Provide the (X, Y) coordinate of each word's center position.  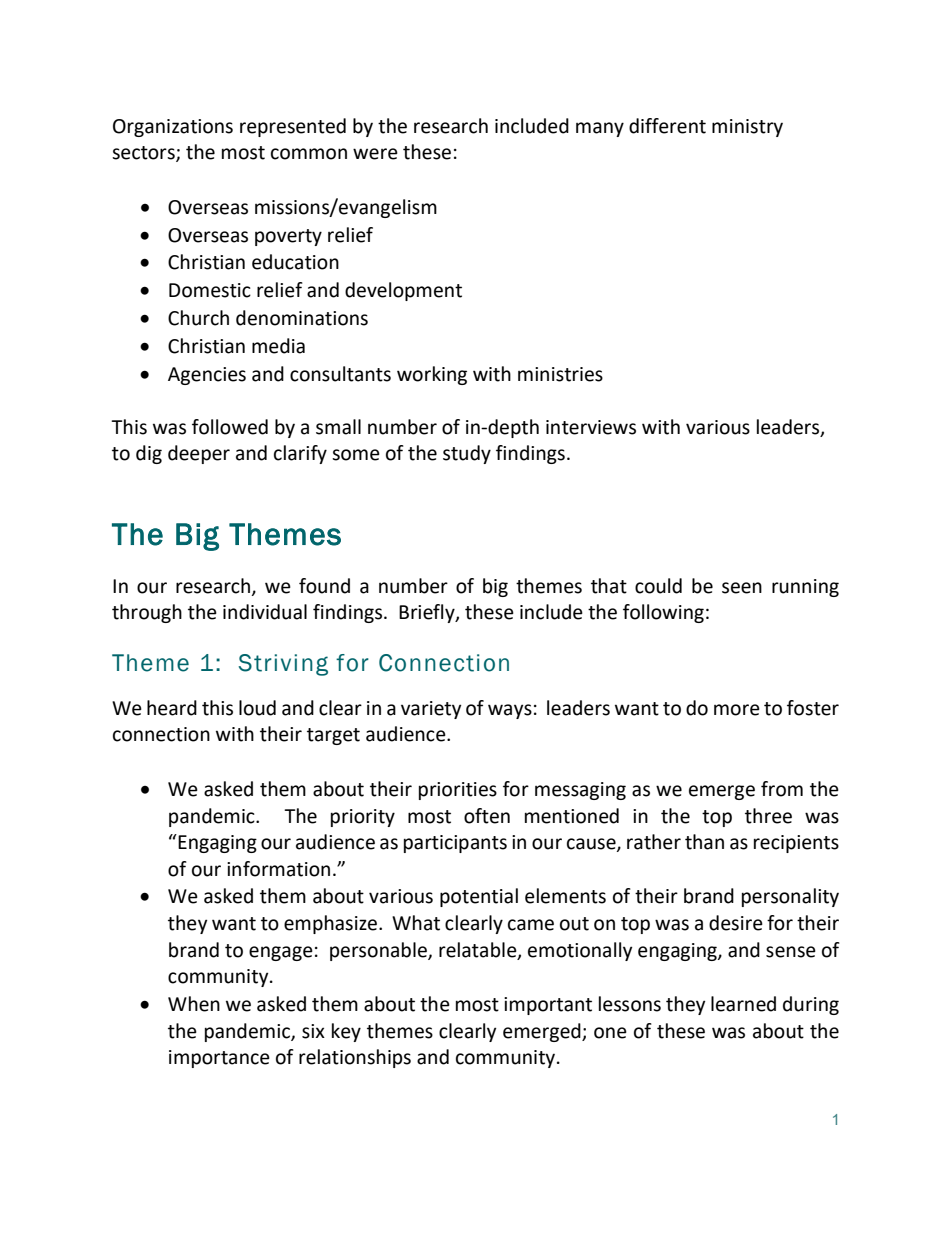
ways (510, 711)
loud (257, 708)
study (467, 454)
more (737, 710)
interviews (591, 427)
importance (219, 1059)
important (548, 1006)
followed (230, 427)
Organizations (173, 128)
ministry (747, 128)
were (375, 154)
